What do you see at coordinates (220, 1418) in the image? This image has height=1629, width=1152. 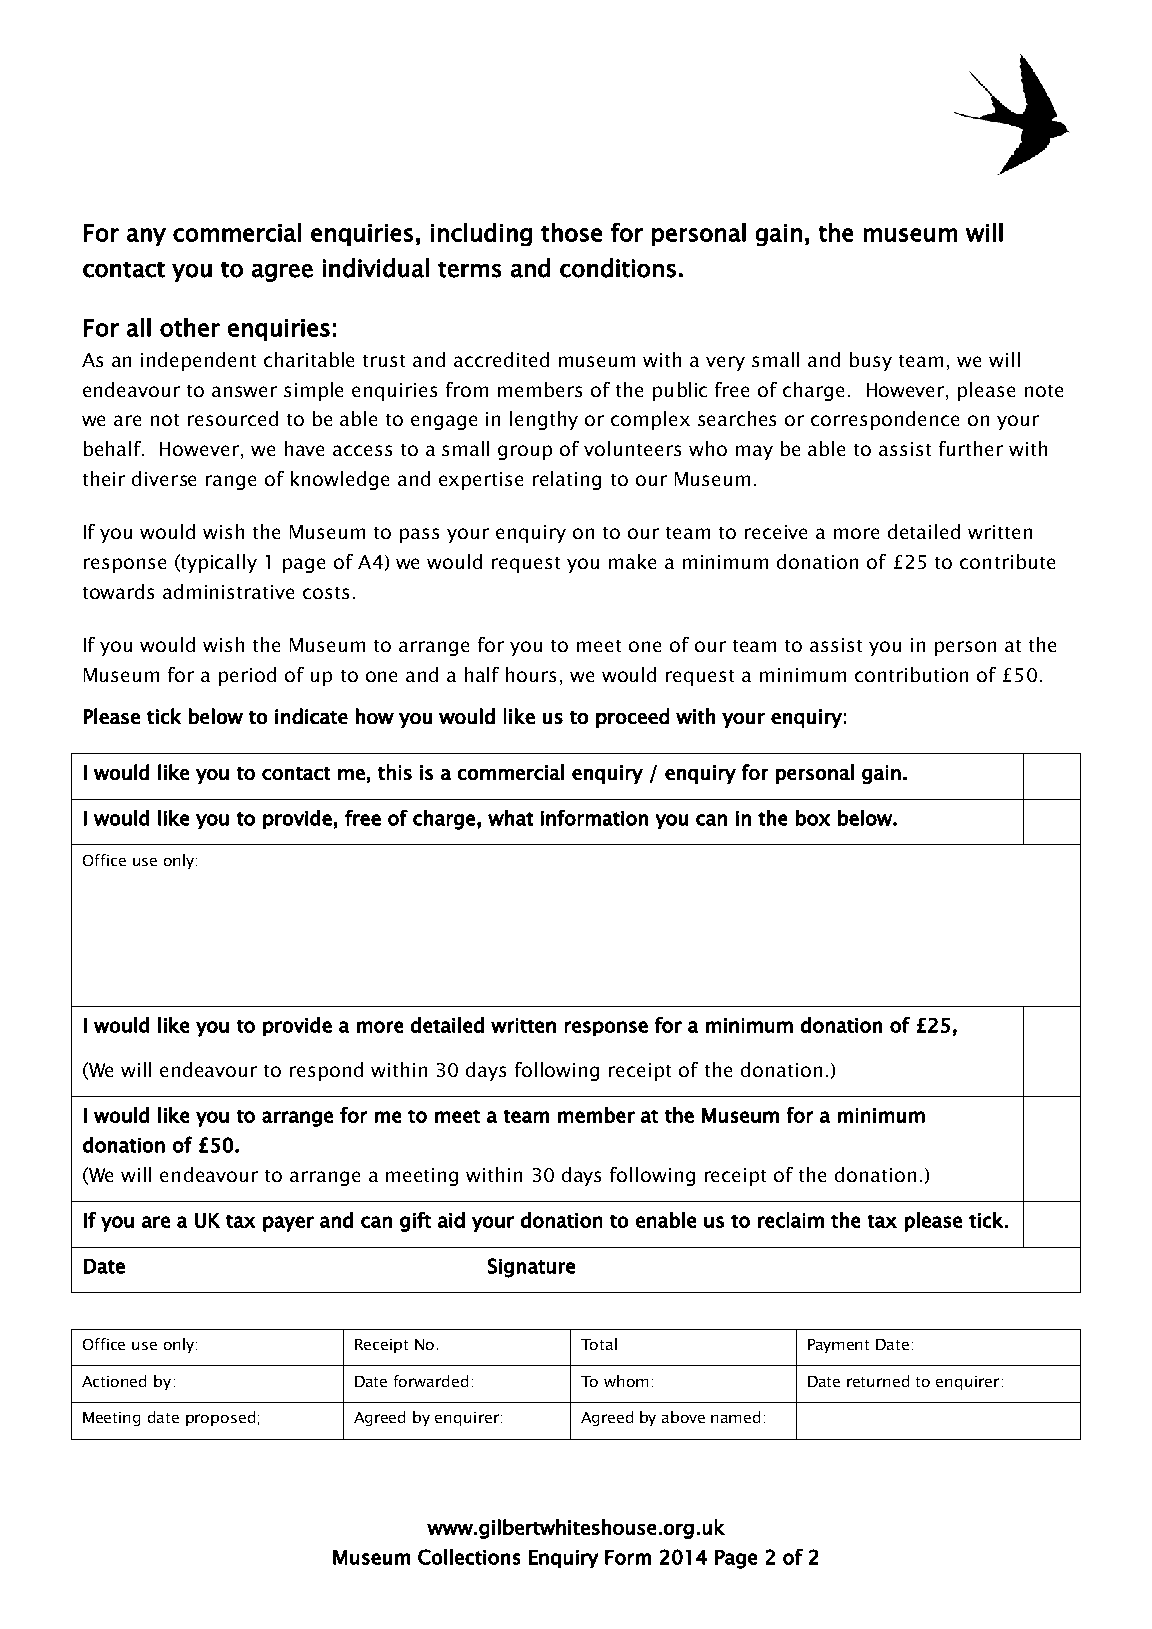 I see `proposed` at bounding box center [220, 1418].
